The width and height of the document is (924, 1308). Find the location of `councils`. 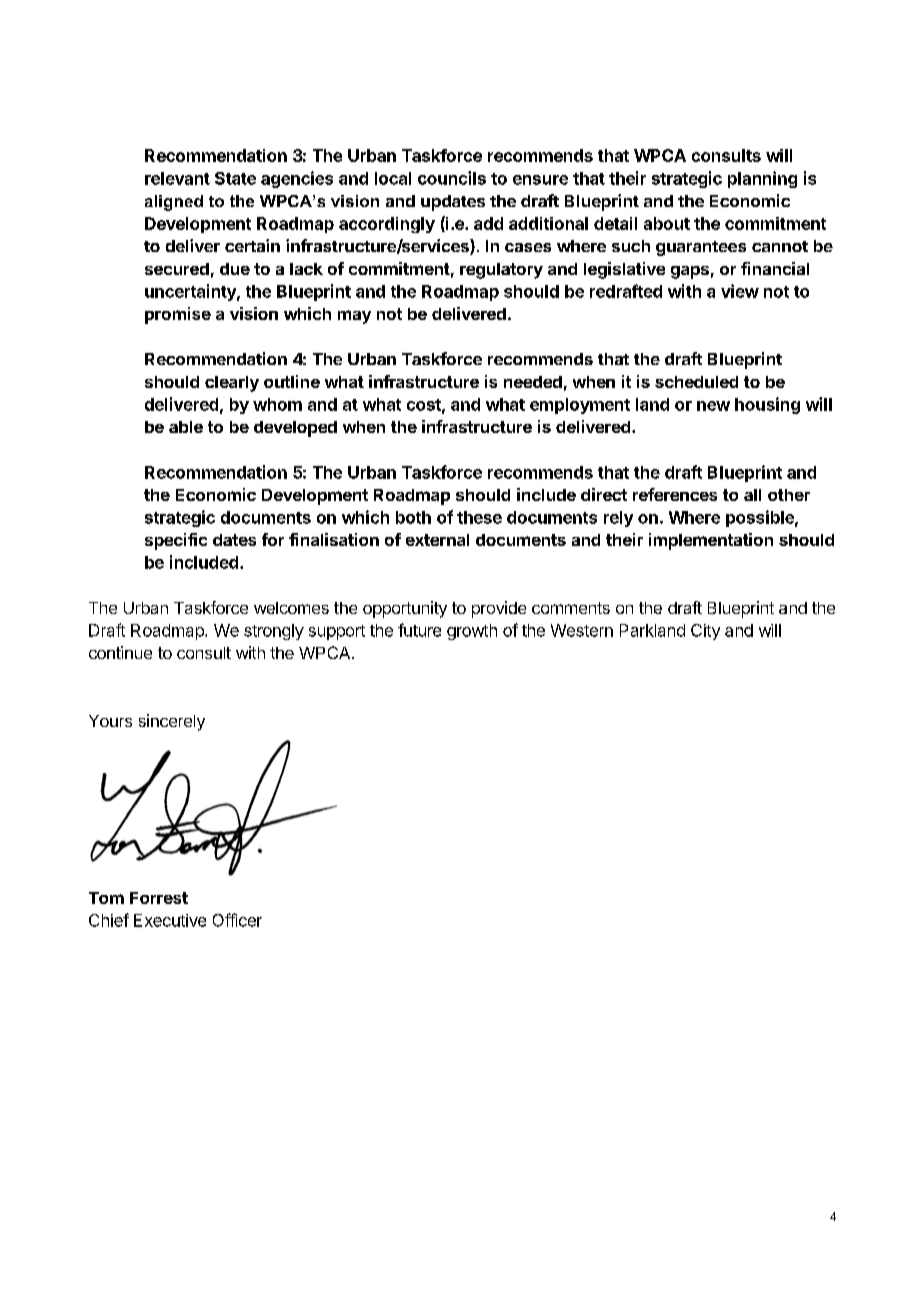

councils is located at coordinates (452, 178).
